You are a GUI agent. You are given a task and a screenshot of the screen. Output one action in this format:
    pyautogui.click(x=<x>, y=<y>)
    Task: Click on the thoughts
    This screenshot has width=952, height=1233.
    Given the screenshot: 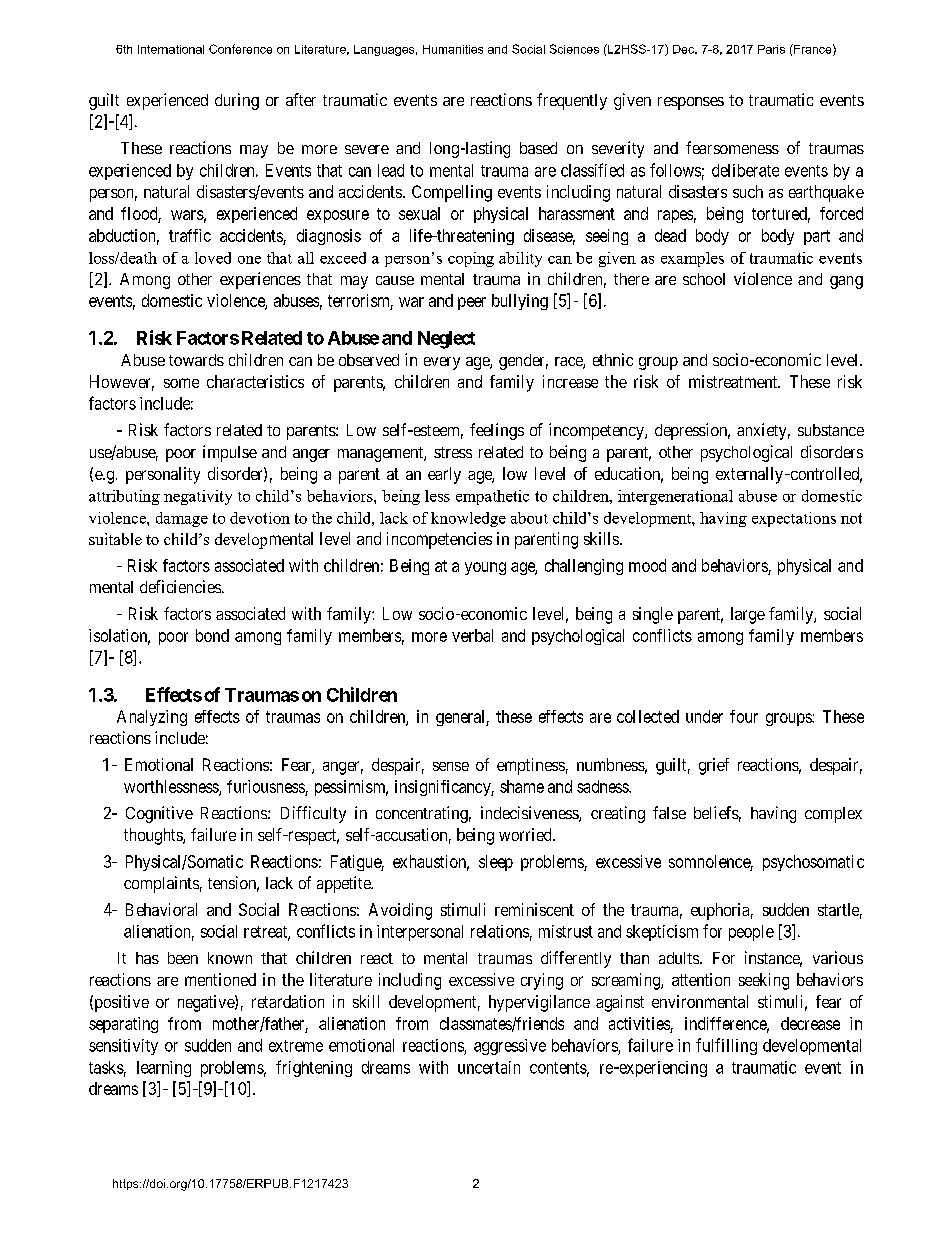 What is the action you would take?
    pyautogui.click(x=154, y=836)
